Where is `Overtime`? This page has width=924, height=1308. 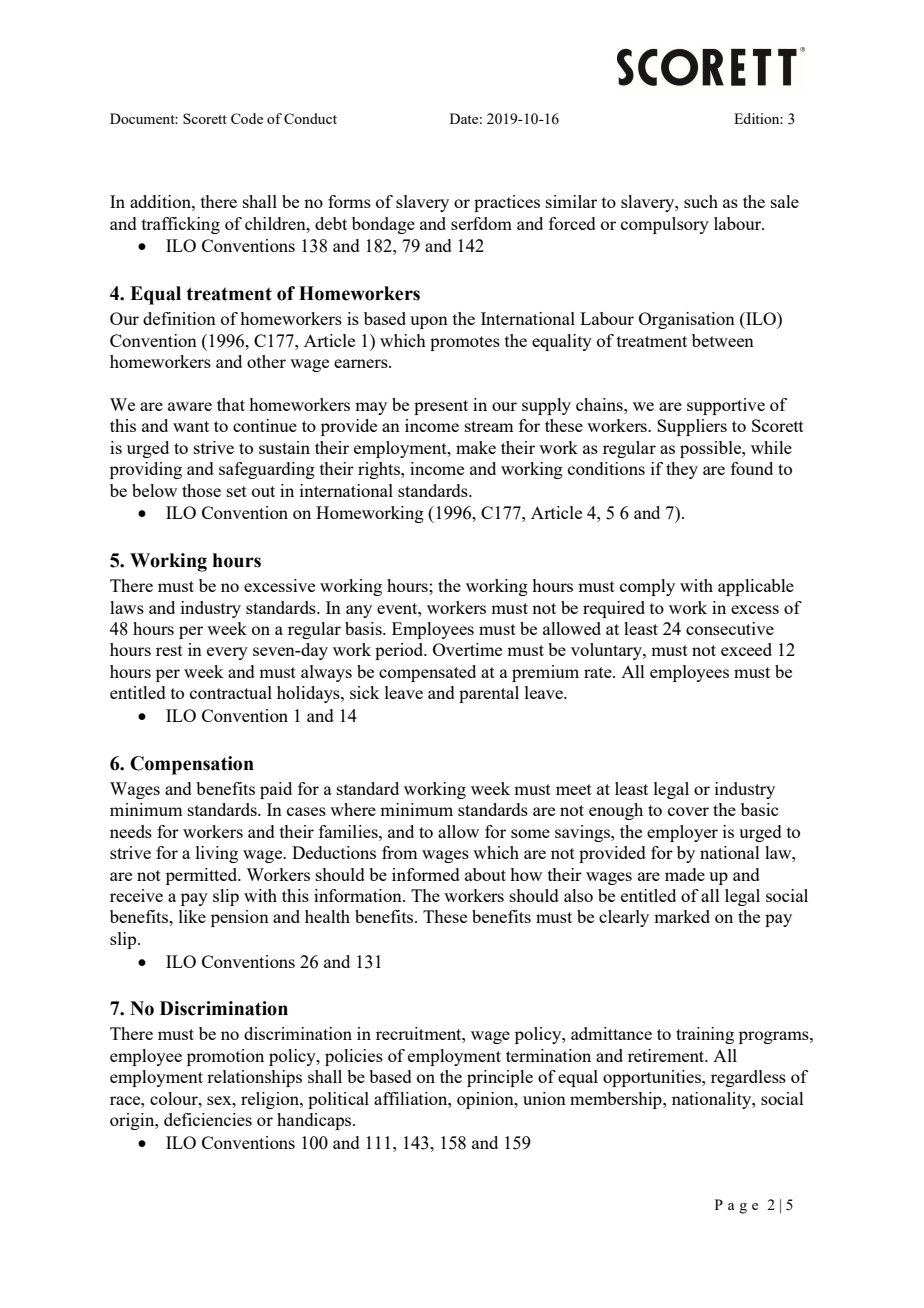 Overtime is located at coordinates (467, 649).
